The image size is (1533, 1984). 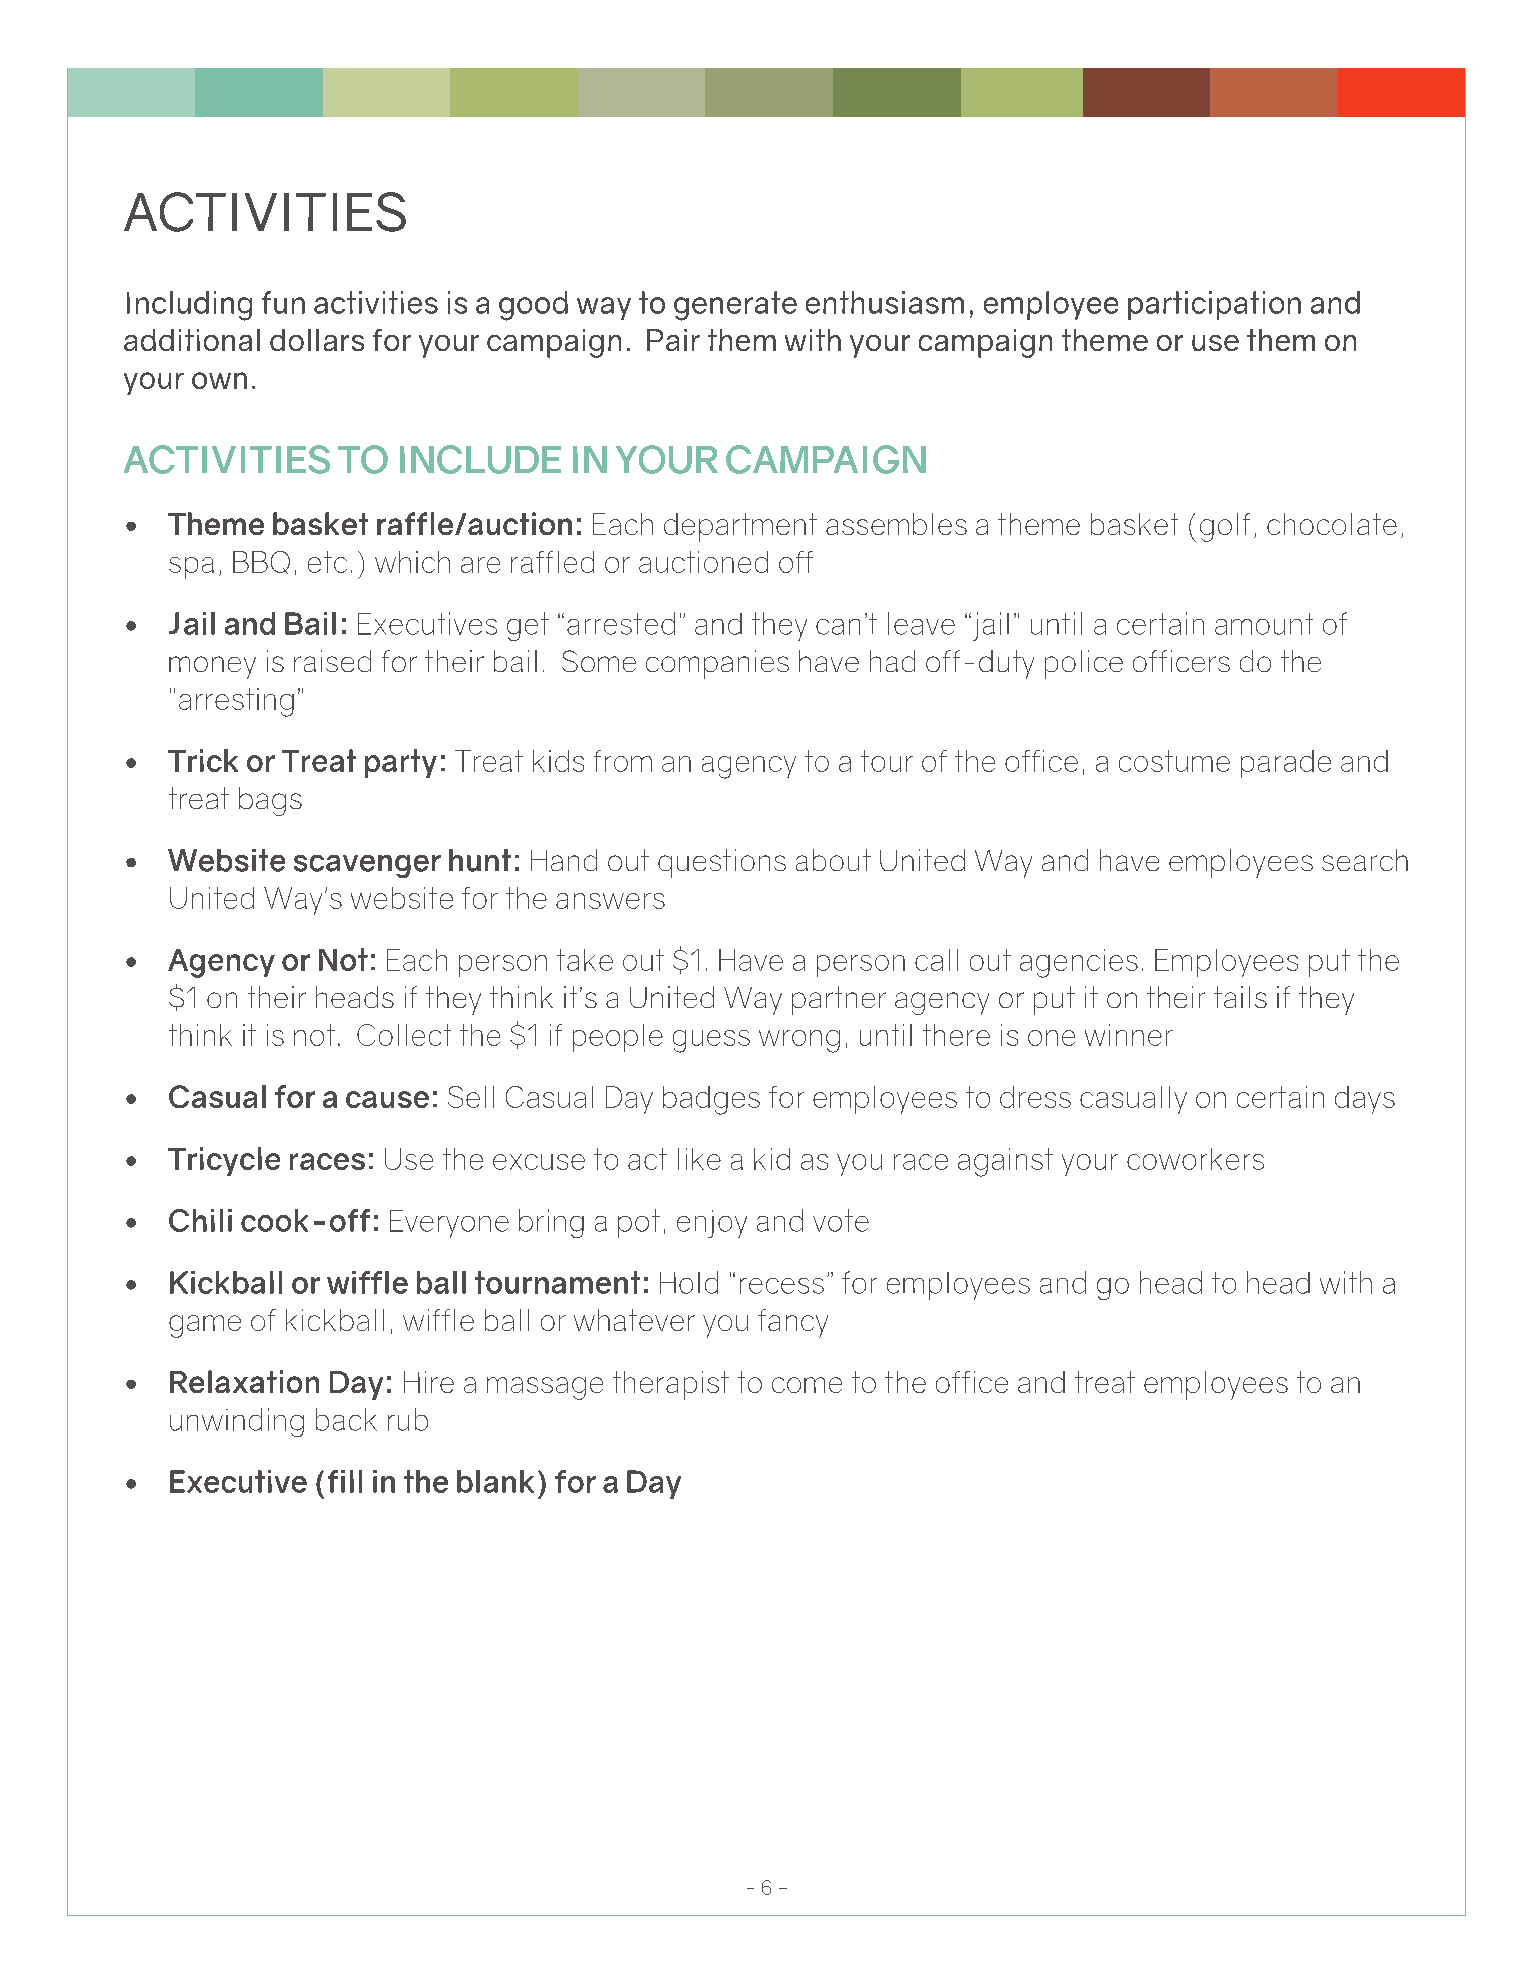 I want to click on questions, so click(x=722, y=863).
